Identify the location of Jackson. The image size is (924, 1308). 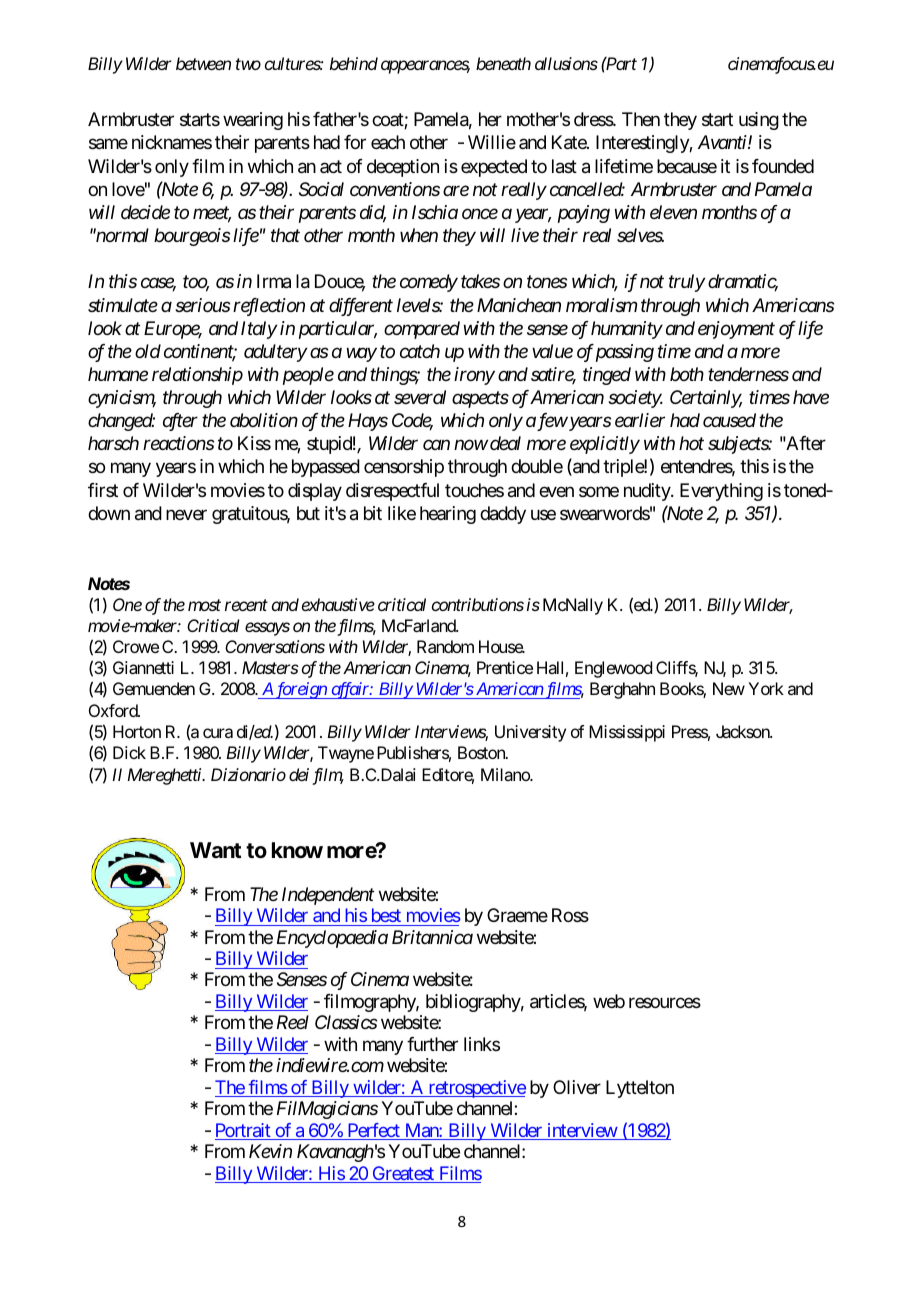
(744, 731).
